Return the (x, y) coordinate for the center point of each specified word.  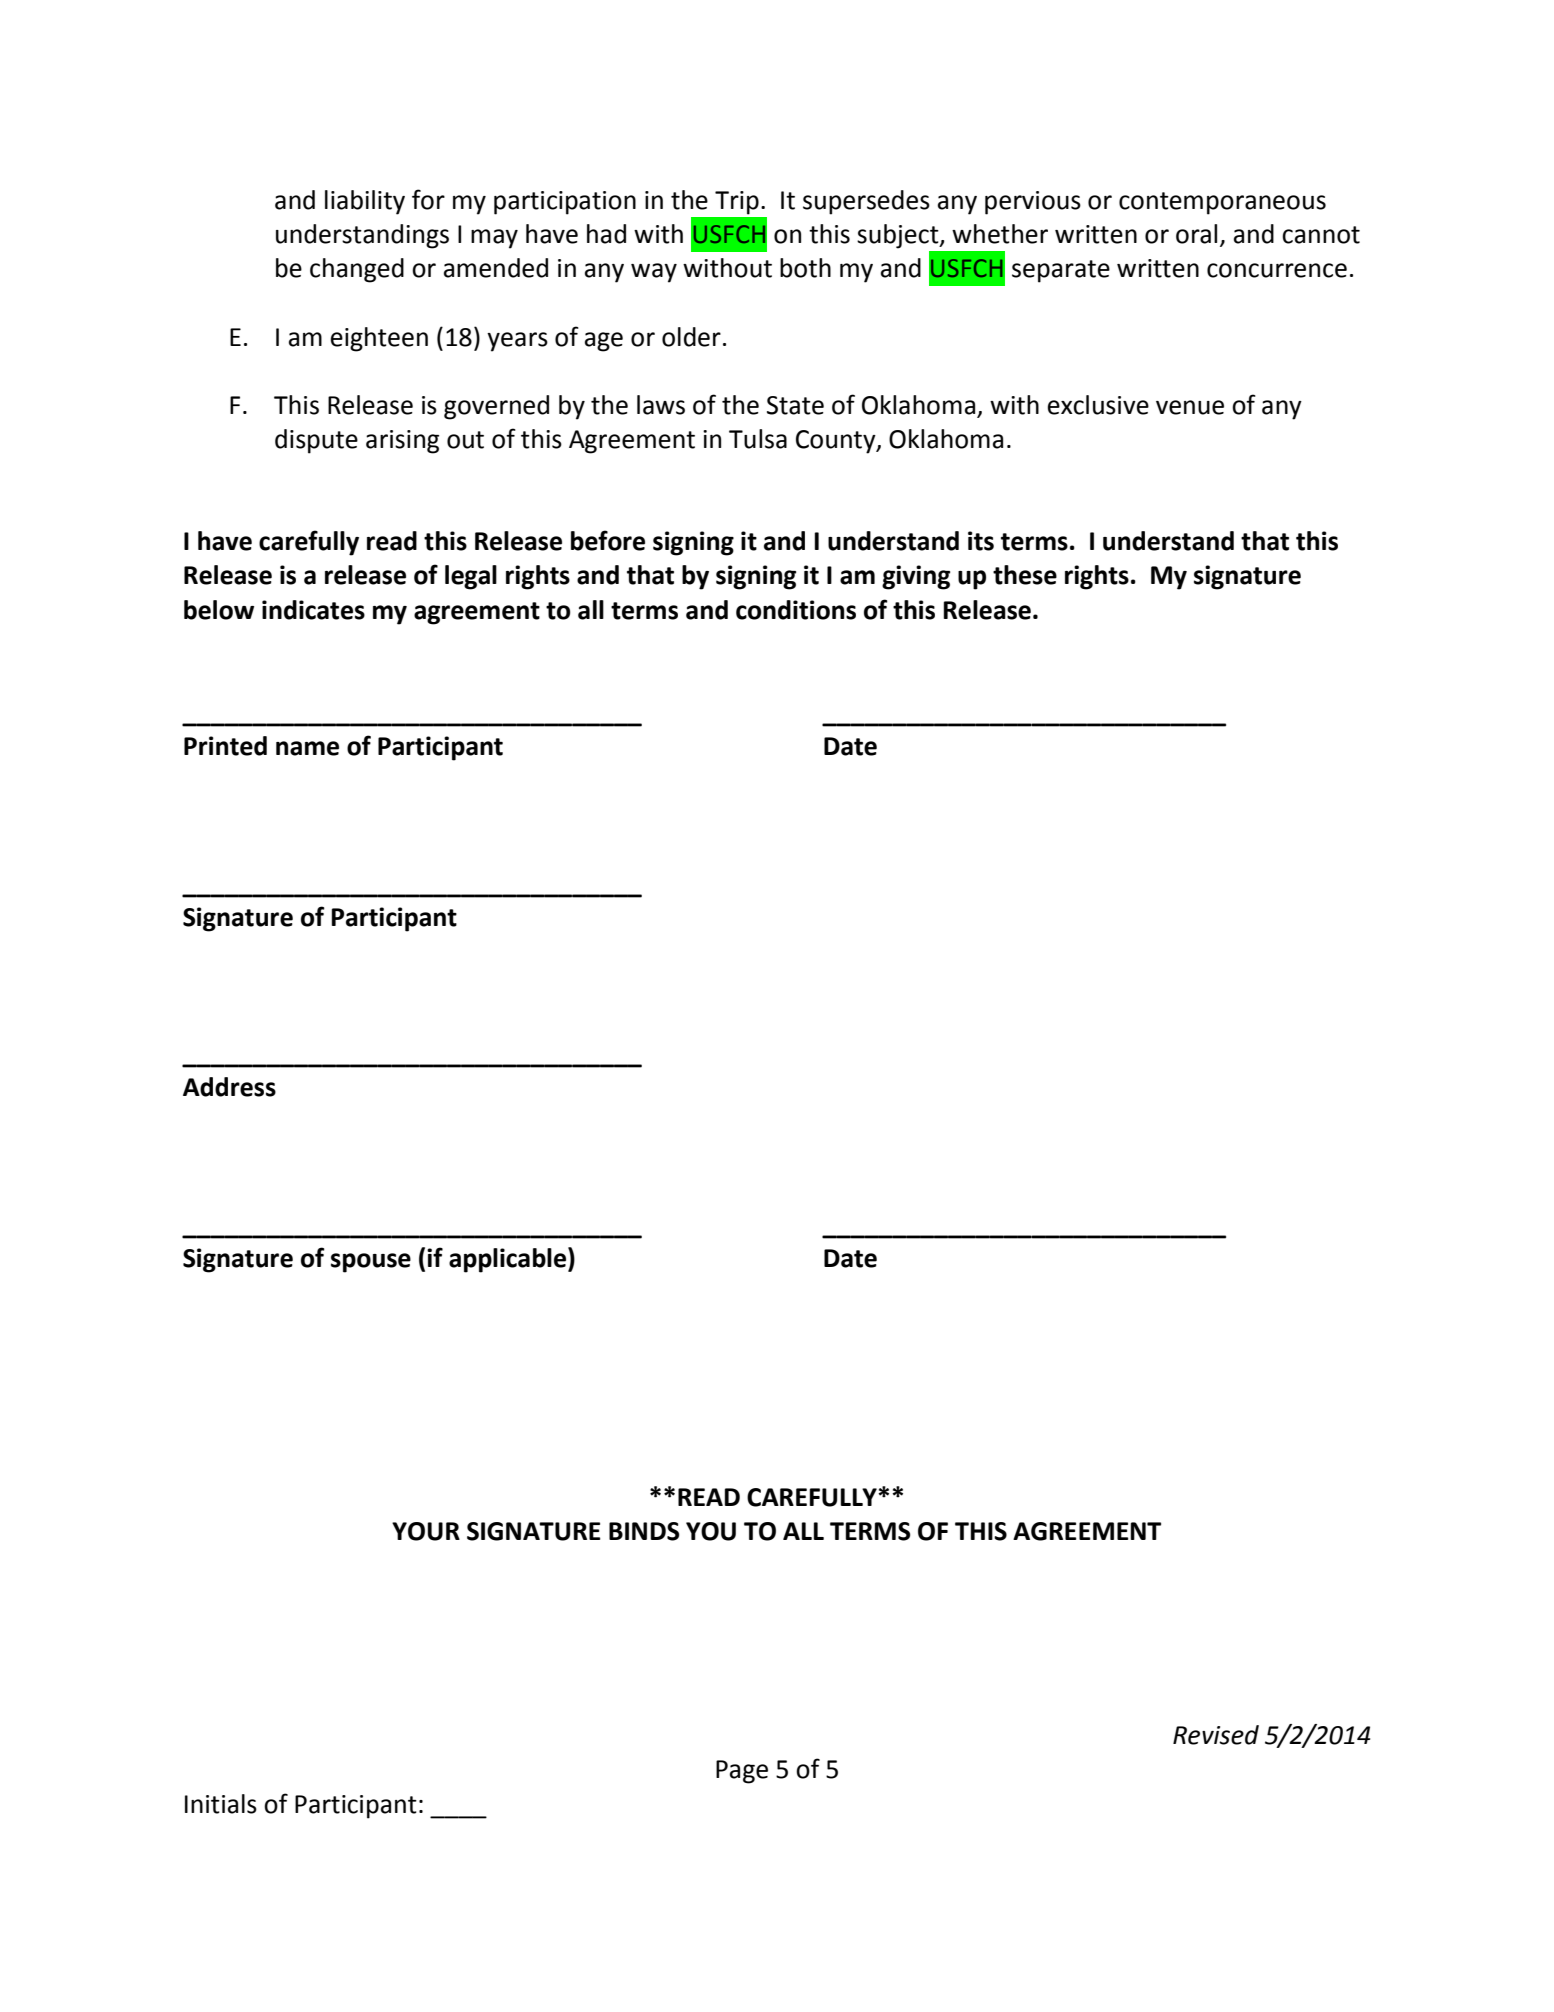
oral (1196, 234)
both (805, 268)
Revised (1216, 1735)
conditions (796, 610)
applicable (509, 1260)
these (1025, 575)
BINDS (644, 1531)
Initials (221, 1804)
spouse (371, 1263)
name (307, 748)
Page (742, 1772)
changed (357, 270)
